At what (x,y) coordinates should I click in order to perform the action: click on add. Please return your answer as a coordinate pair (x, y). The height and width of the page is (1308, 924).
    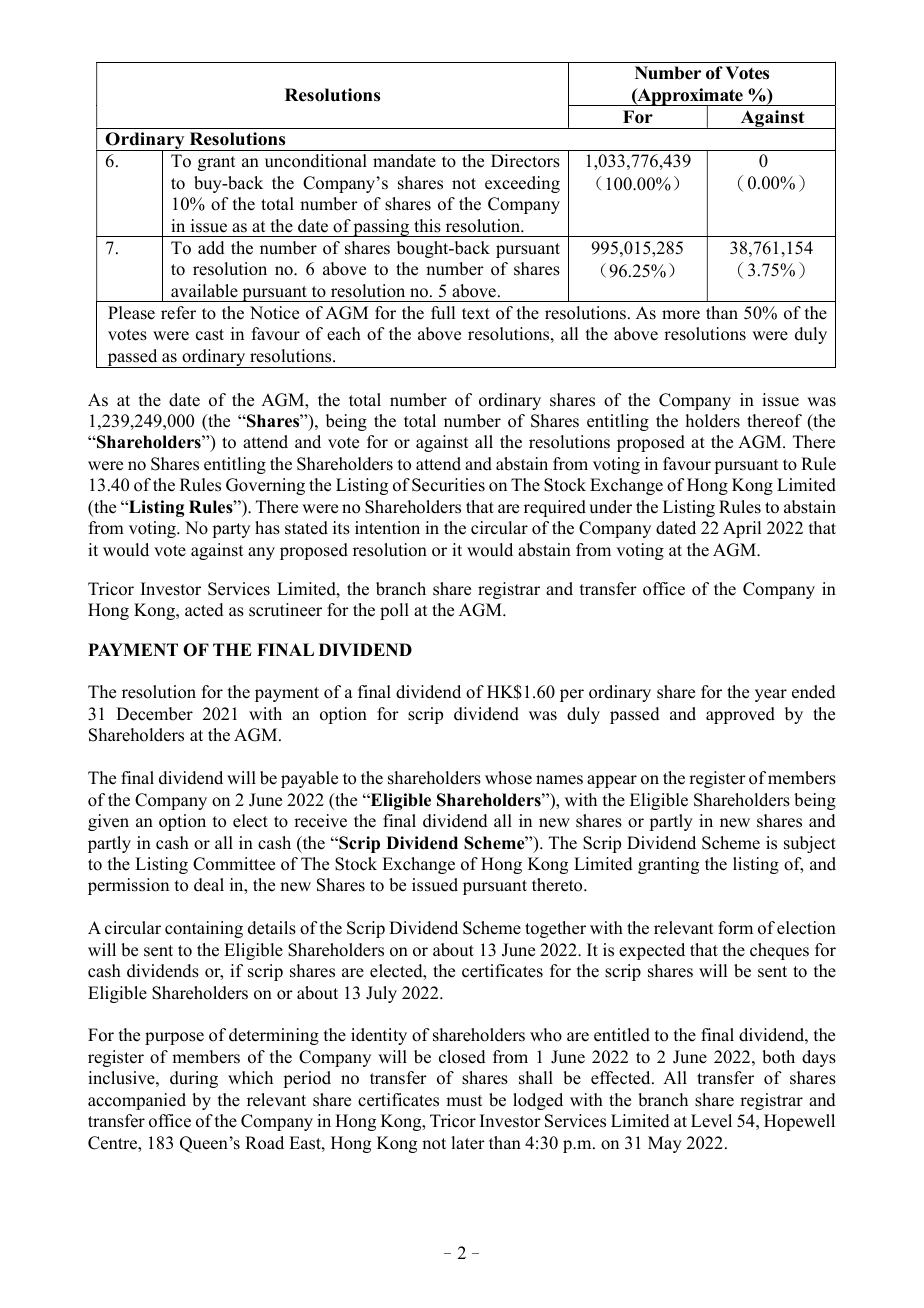
    Looking at the image, I should click on (211, 248).
